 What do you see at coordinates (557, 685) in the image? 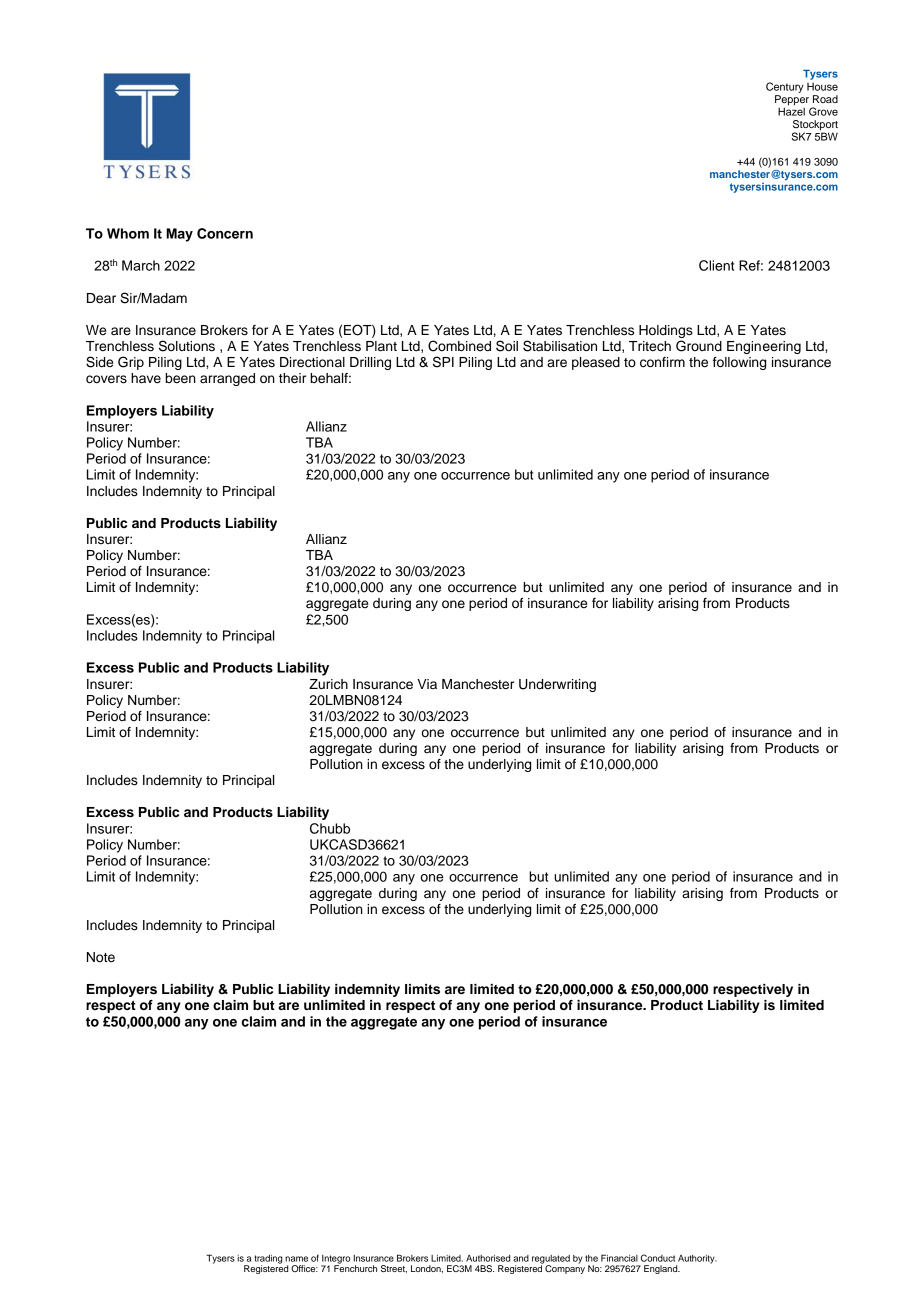
I see `Underwriting` at bounding box center [557, 685].
